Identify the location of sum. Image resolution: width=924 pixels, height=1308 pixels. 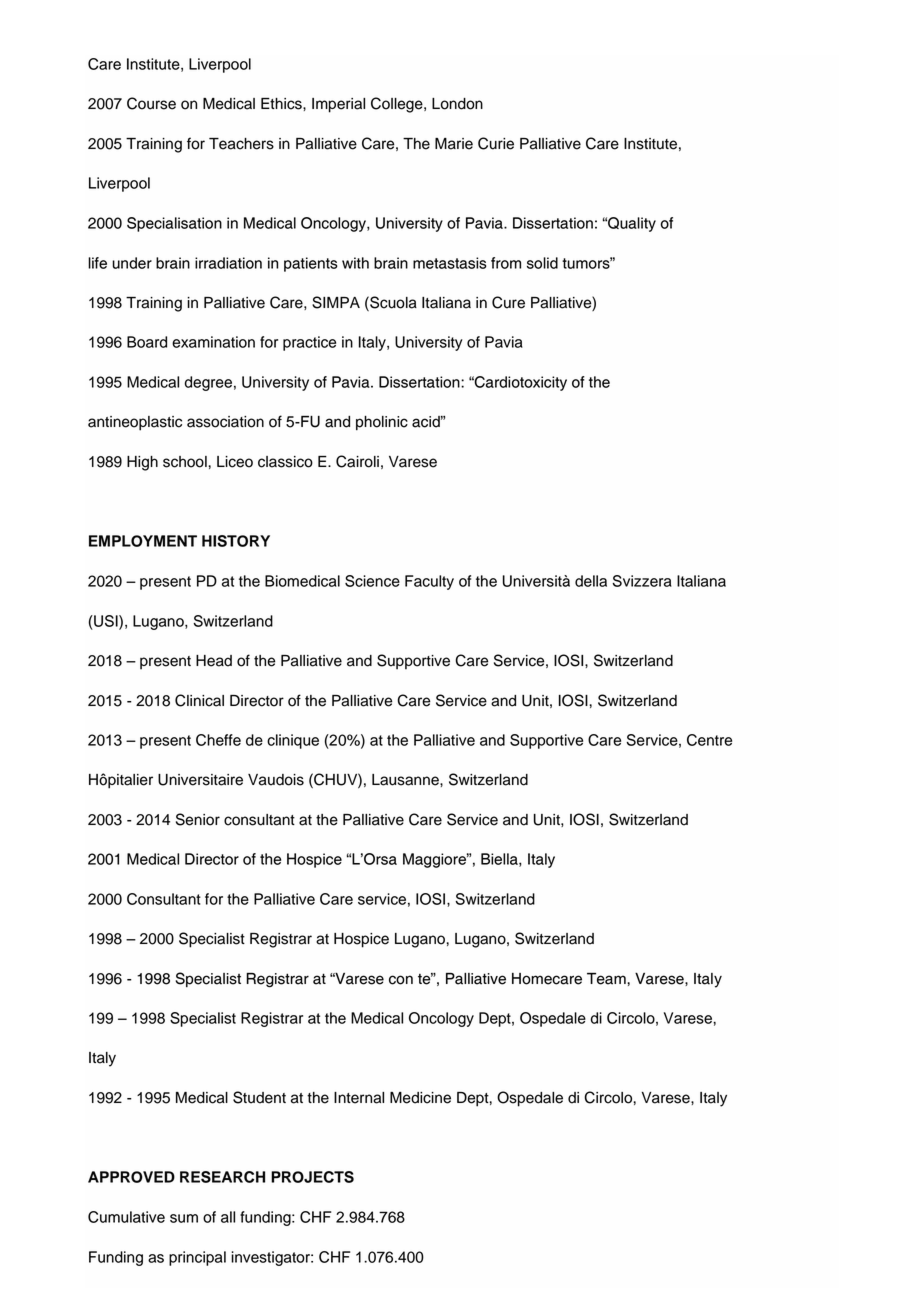
(184, 1218).
